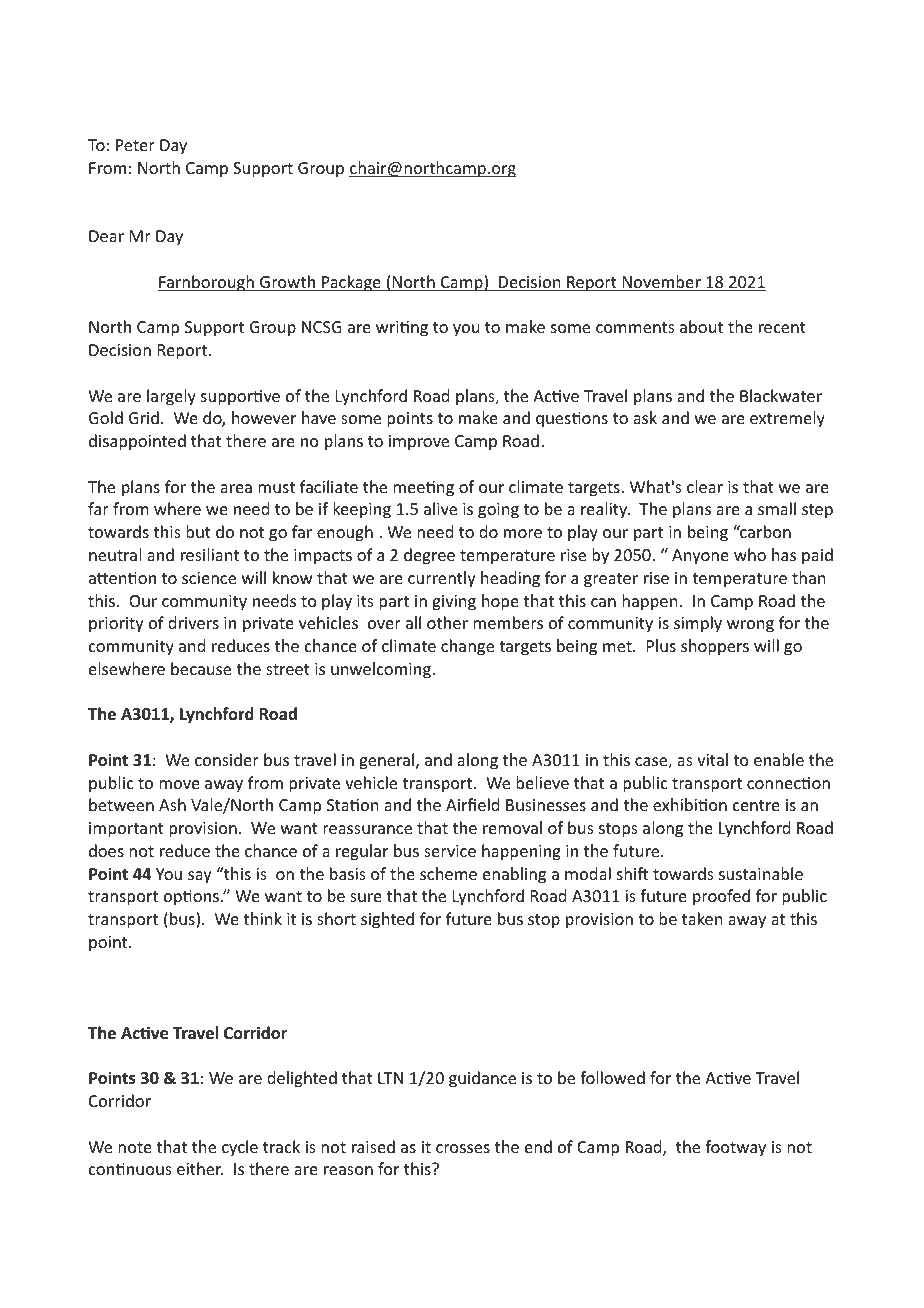 The height and width of the page is (1308, 924). I want to click on Ash, so click(172, 804).
